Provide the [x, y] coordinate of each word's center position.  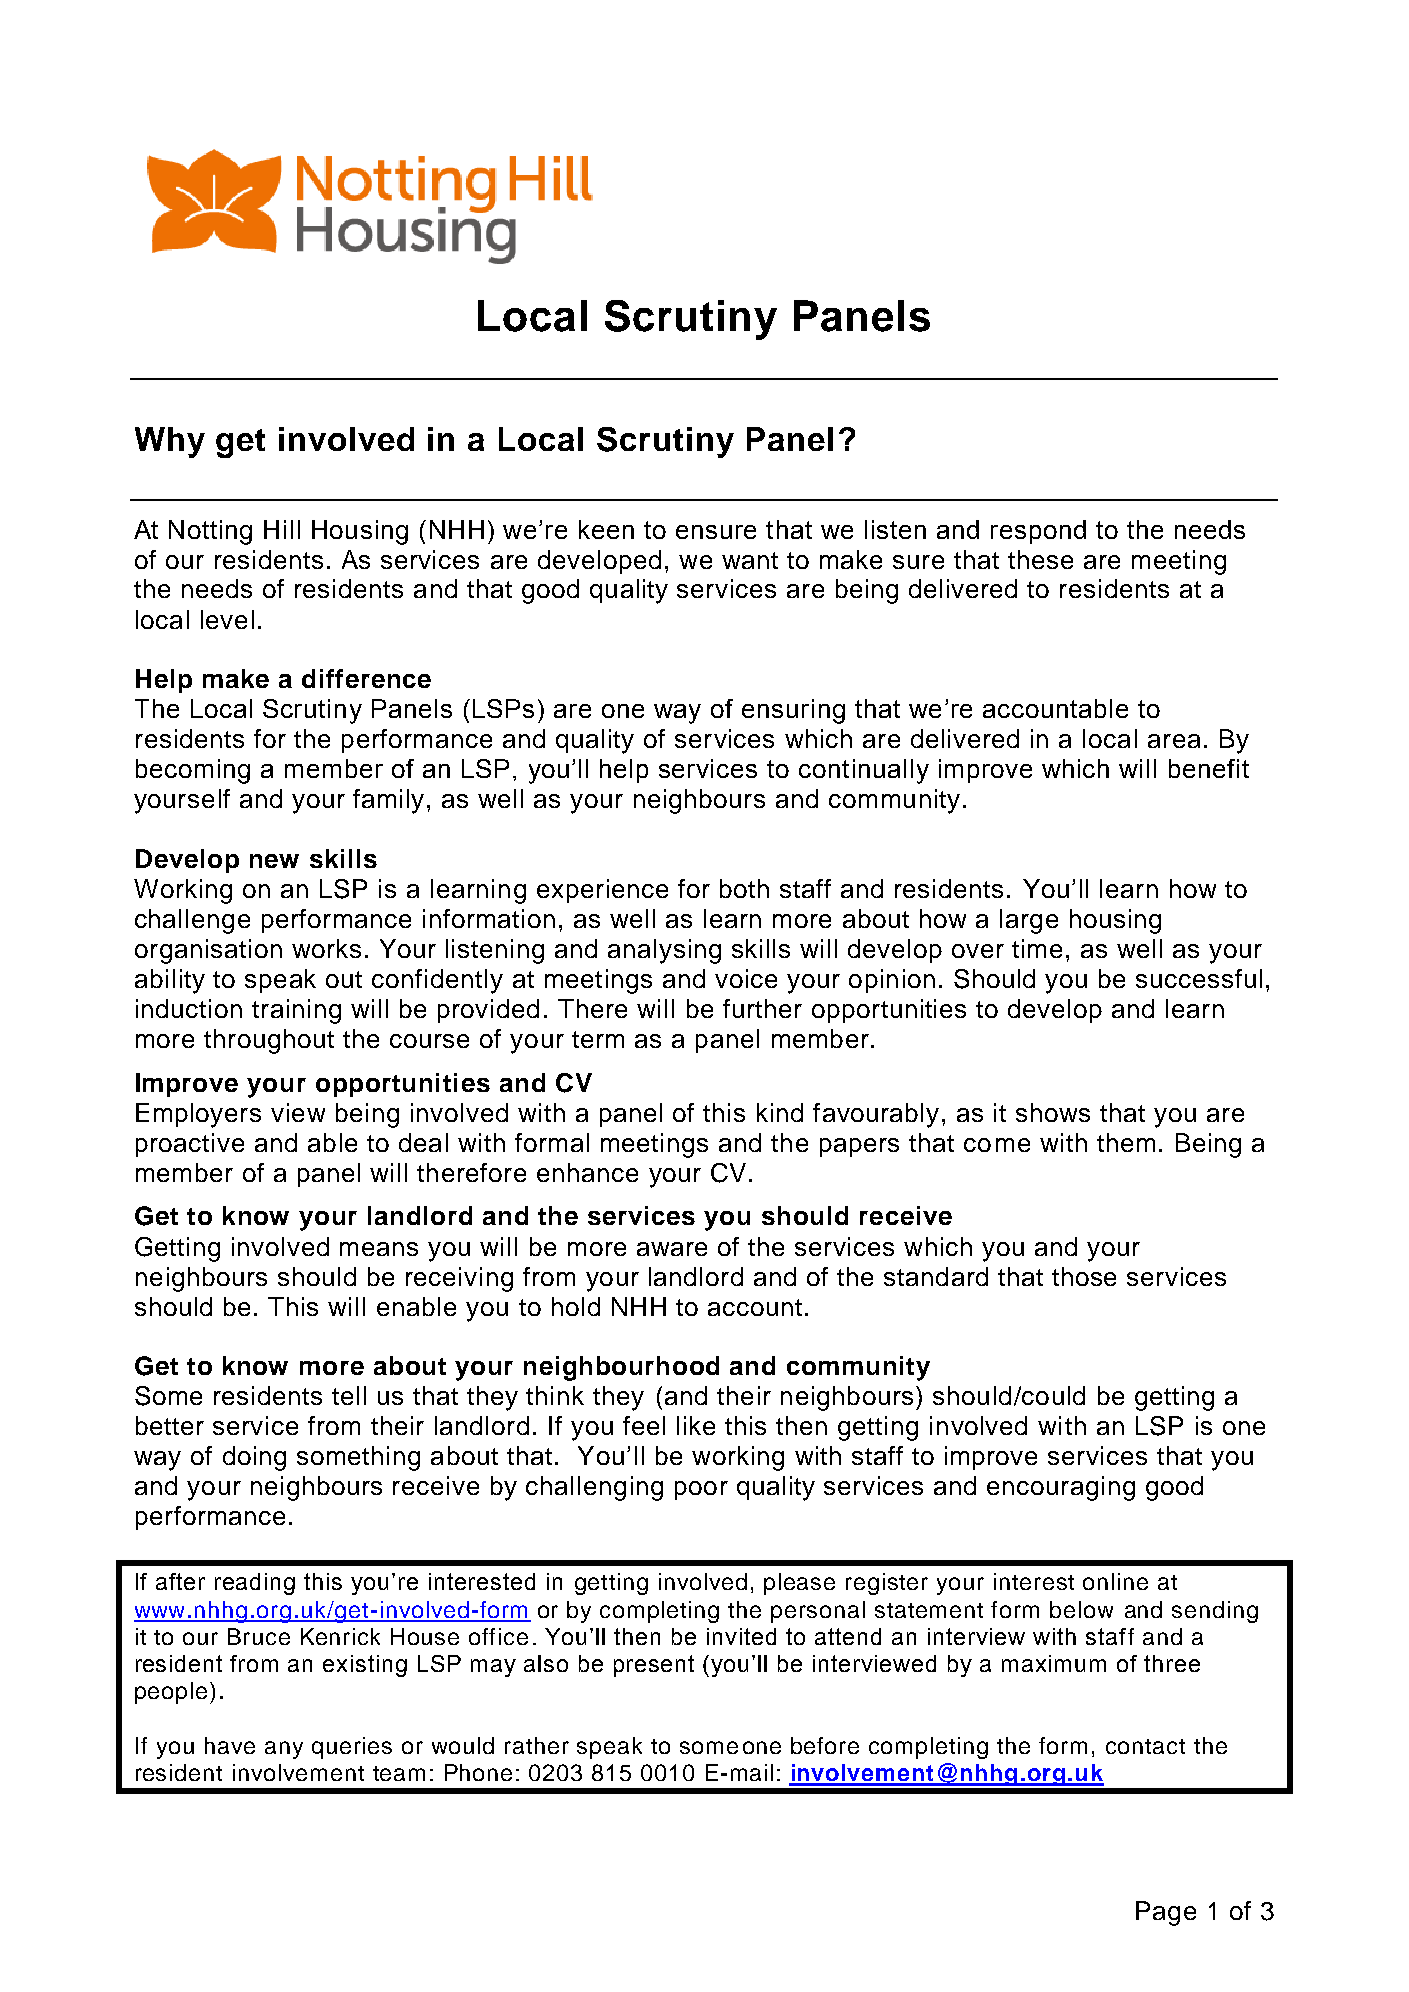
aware [672, 1249]
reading [255, 1584]
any [284, 1750]
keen [606, 529]
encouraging [1061, 1488]
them [1126, 1142]
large [1029, 921]
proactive [190, 1145]
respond [1038, 532]
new [274, 861]
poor [701, 1490]
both [744, 888]
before [825, 1745]
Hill [282, 529]
